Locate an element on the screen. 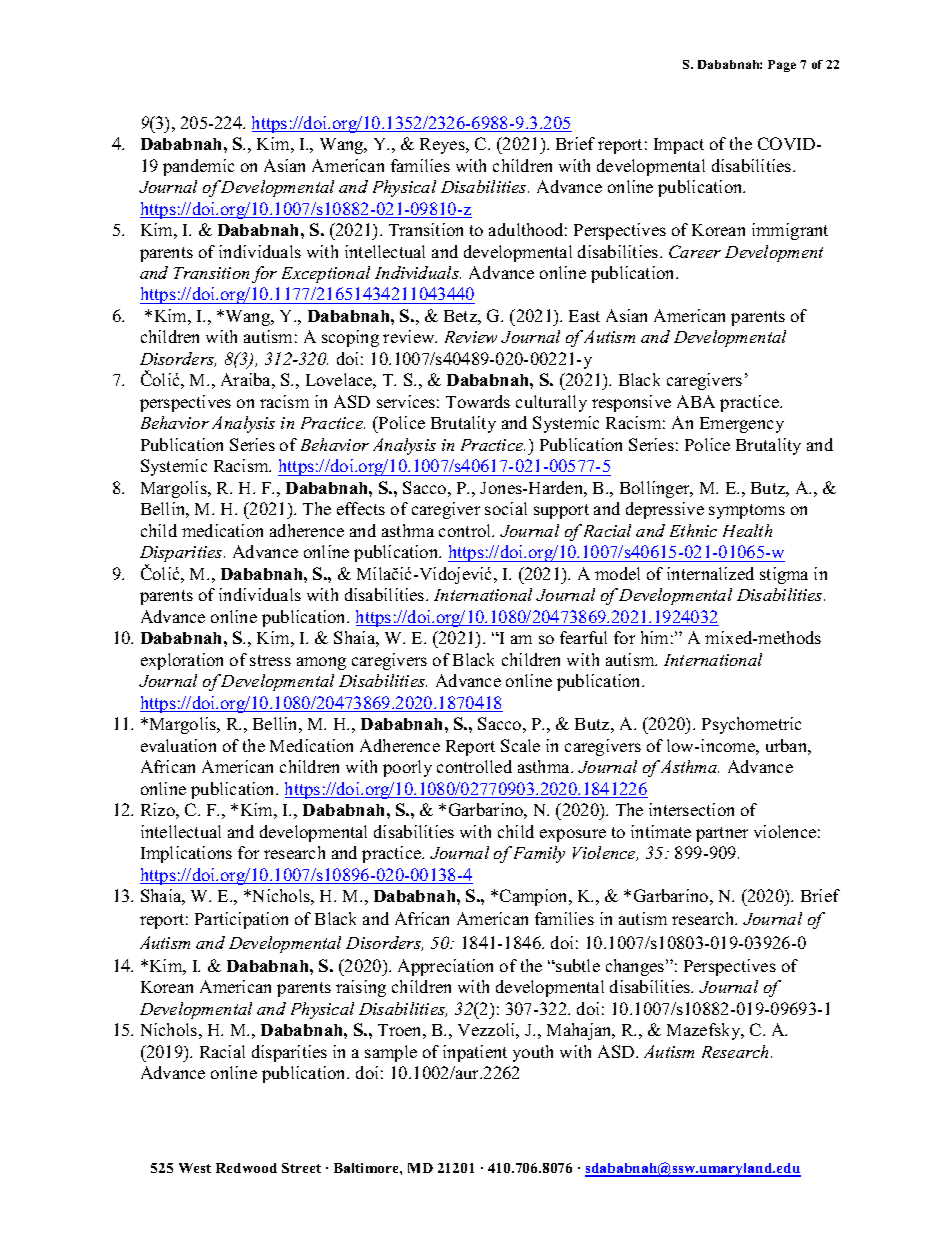 The width and height of the screenshot is (952, 1233). Redwood is located at coordinates (246, 1168).
